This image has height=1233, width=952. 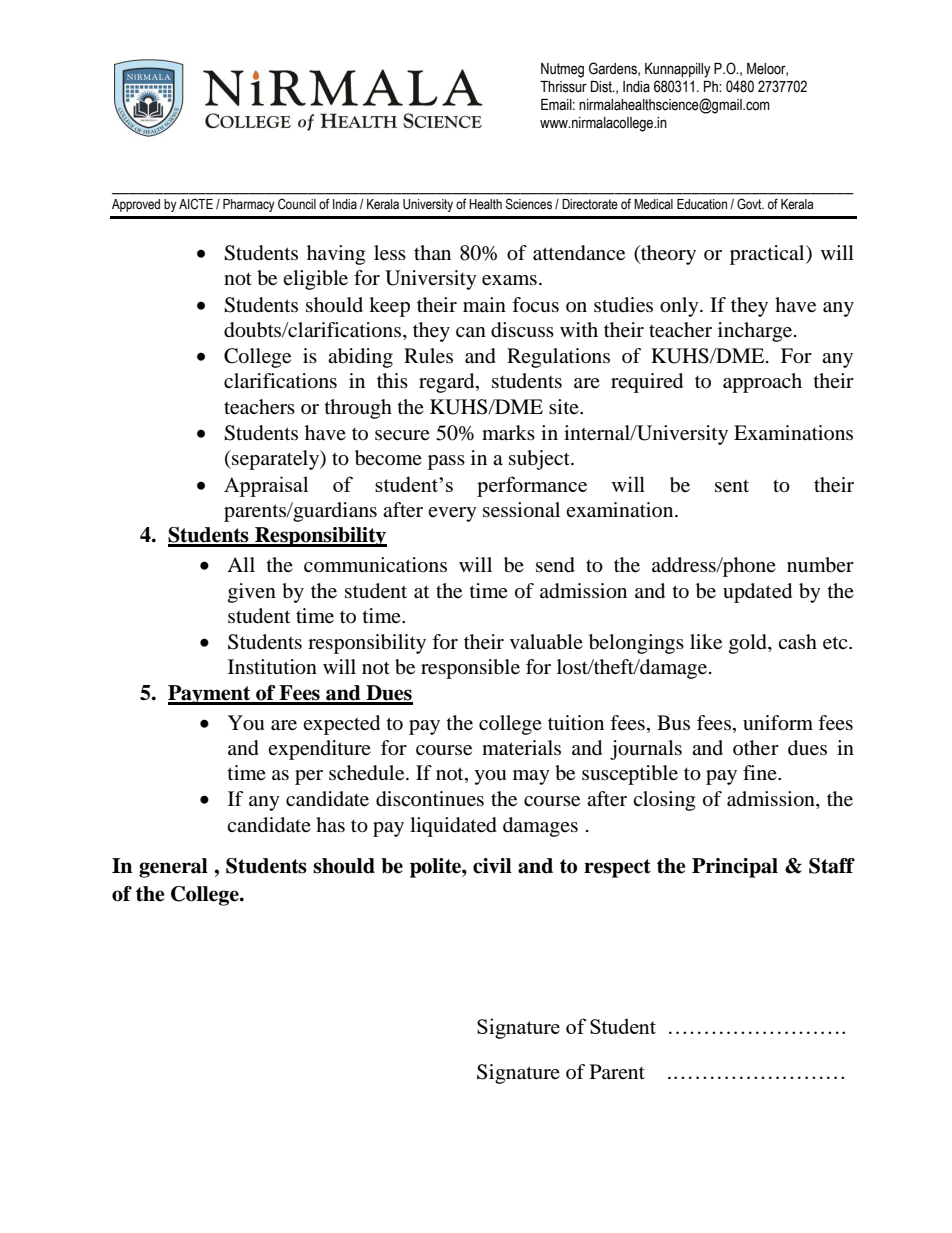 What do you see at coordinates (757, 593) in the image?
I see `updated` at bounding box center [757, 593].
